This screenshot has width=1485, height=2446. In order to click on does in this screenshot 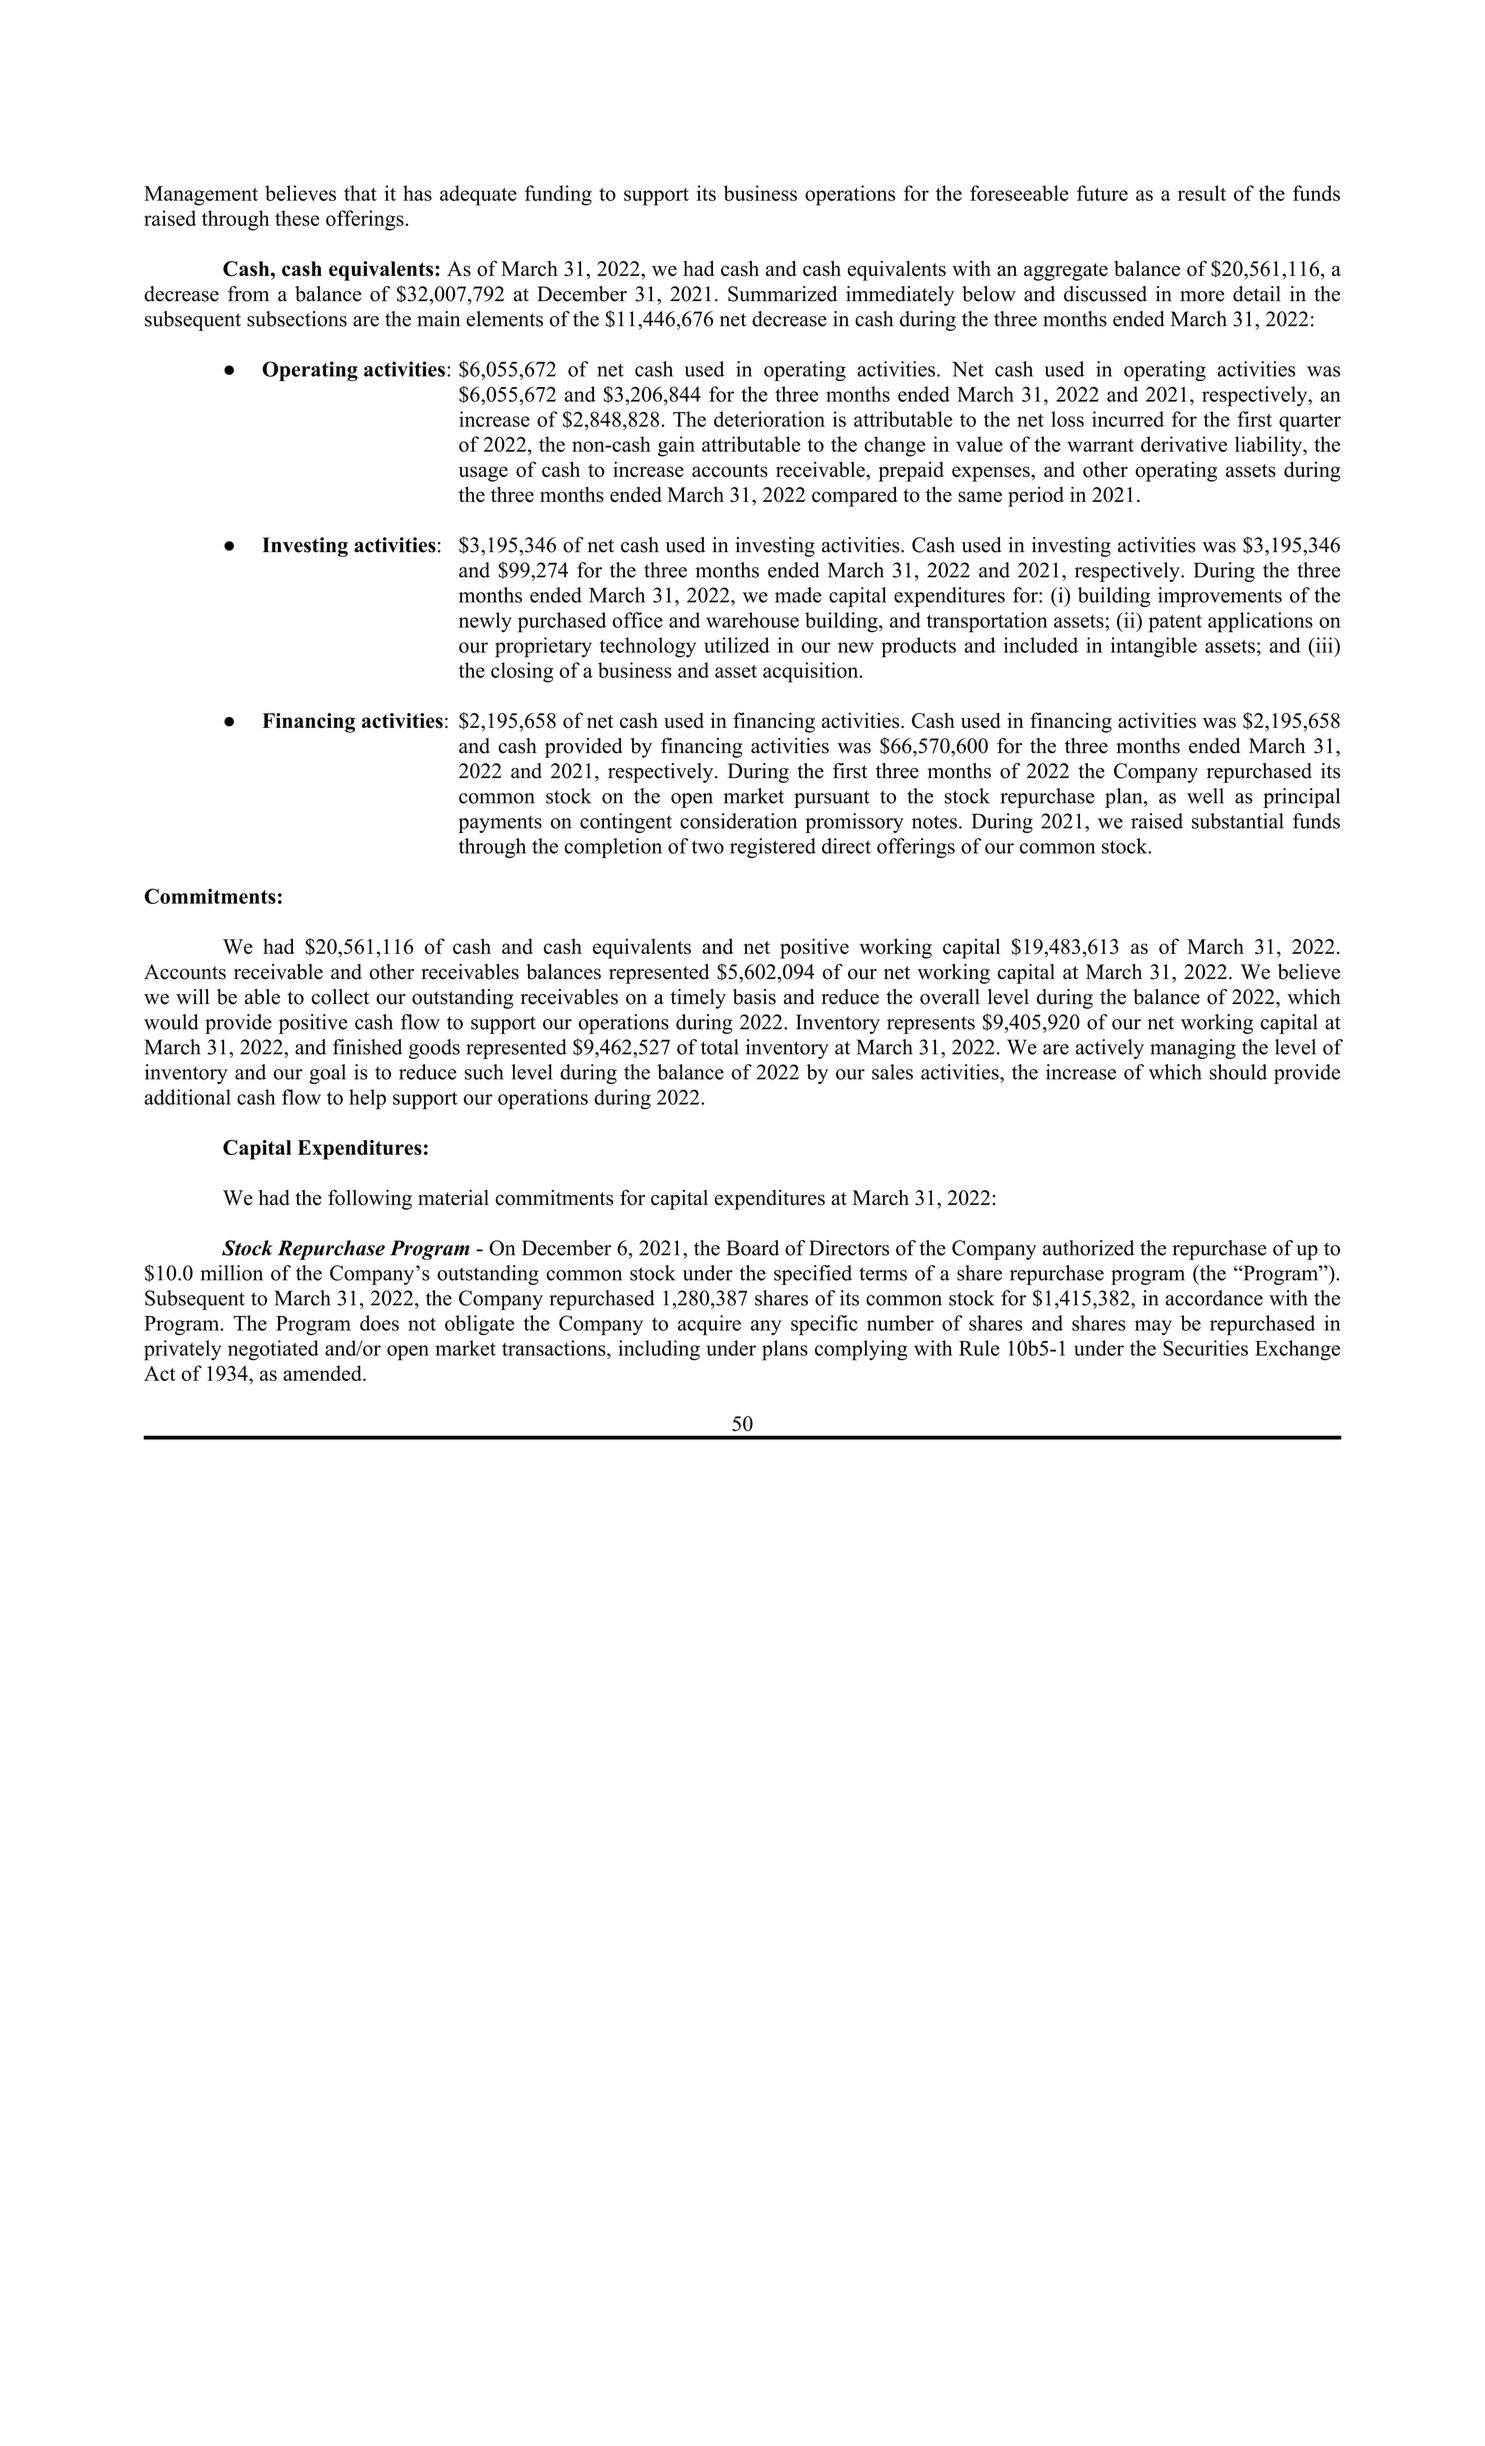, I will do `click(379, 1323)`.
